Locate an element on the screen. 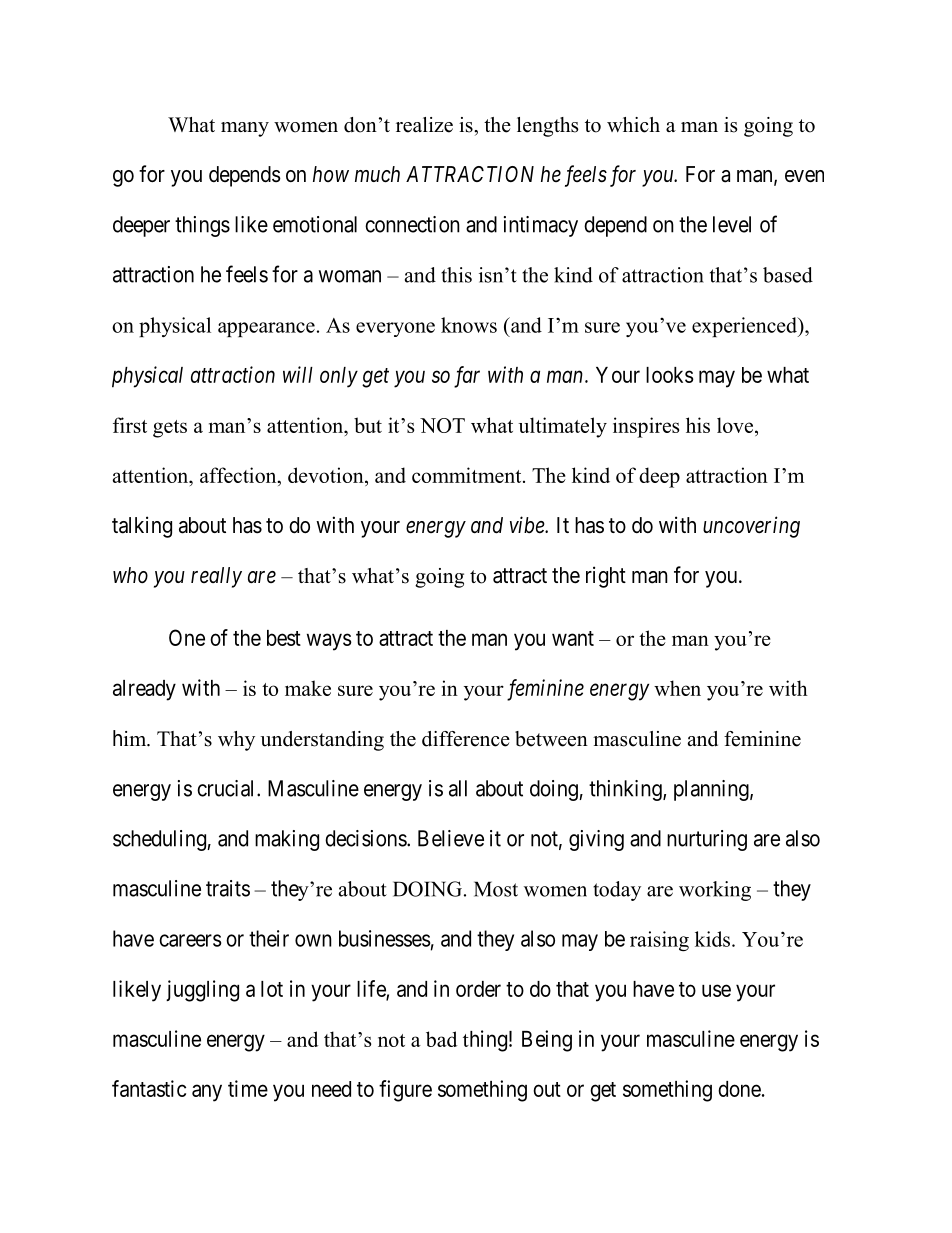 The width and height of the screenshot is (952, 1233). gets is located at coordinates (170, 429).
